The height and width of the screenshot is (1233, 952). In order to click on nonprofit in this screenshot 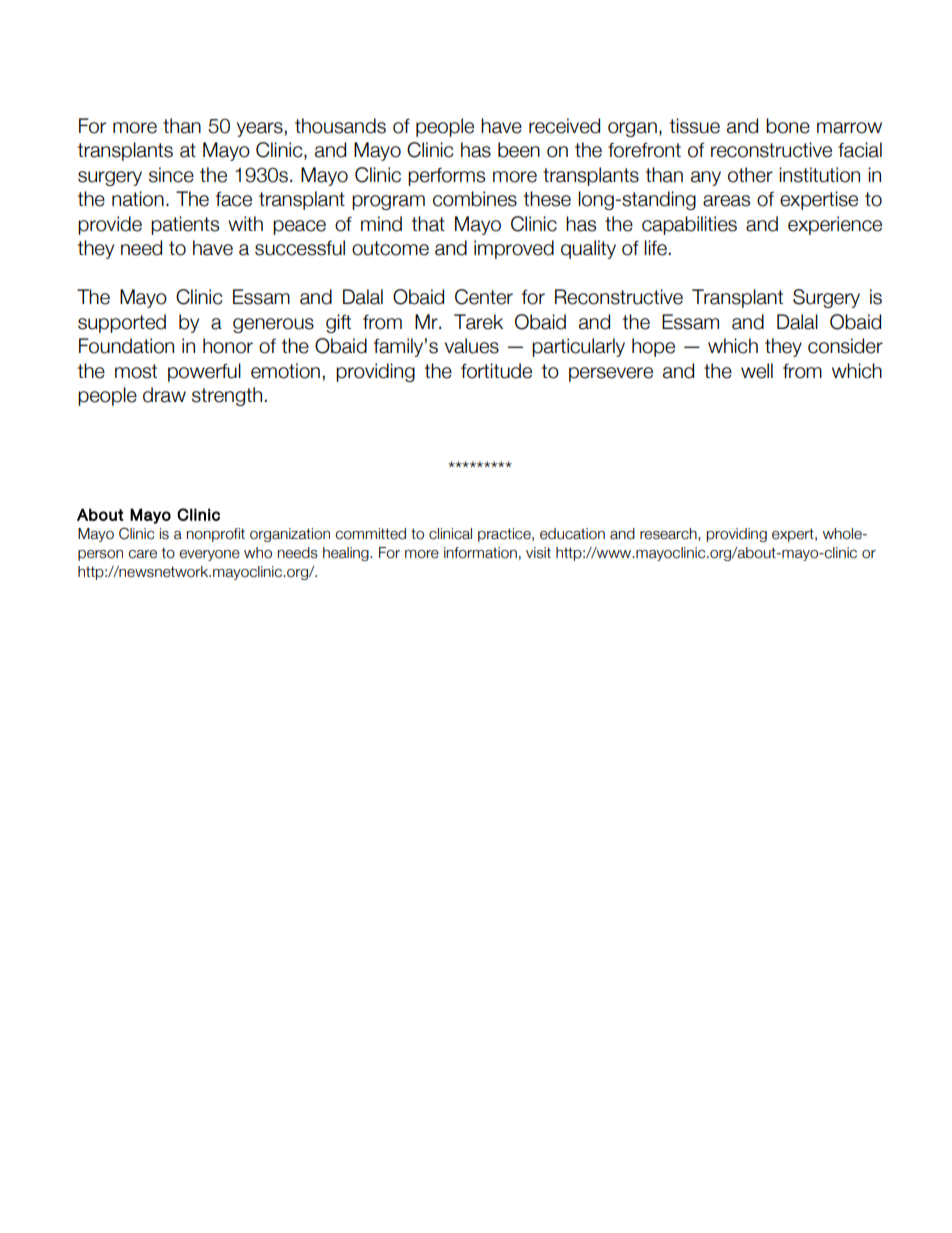, I will do `click(215, 535)`.
